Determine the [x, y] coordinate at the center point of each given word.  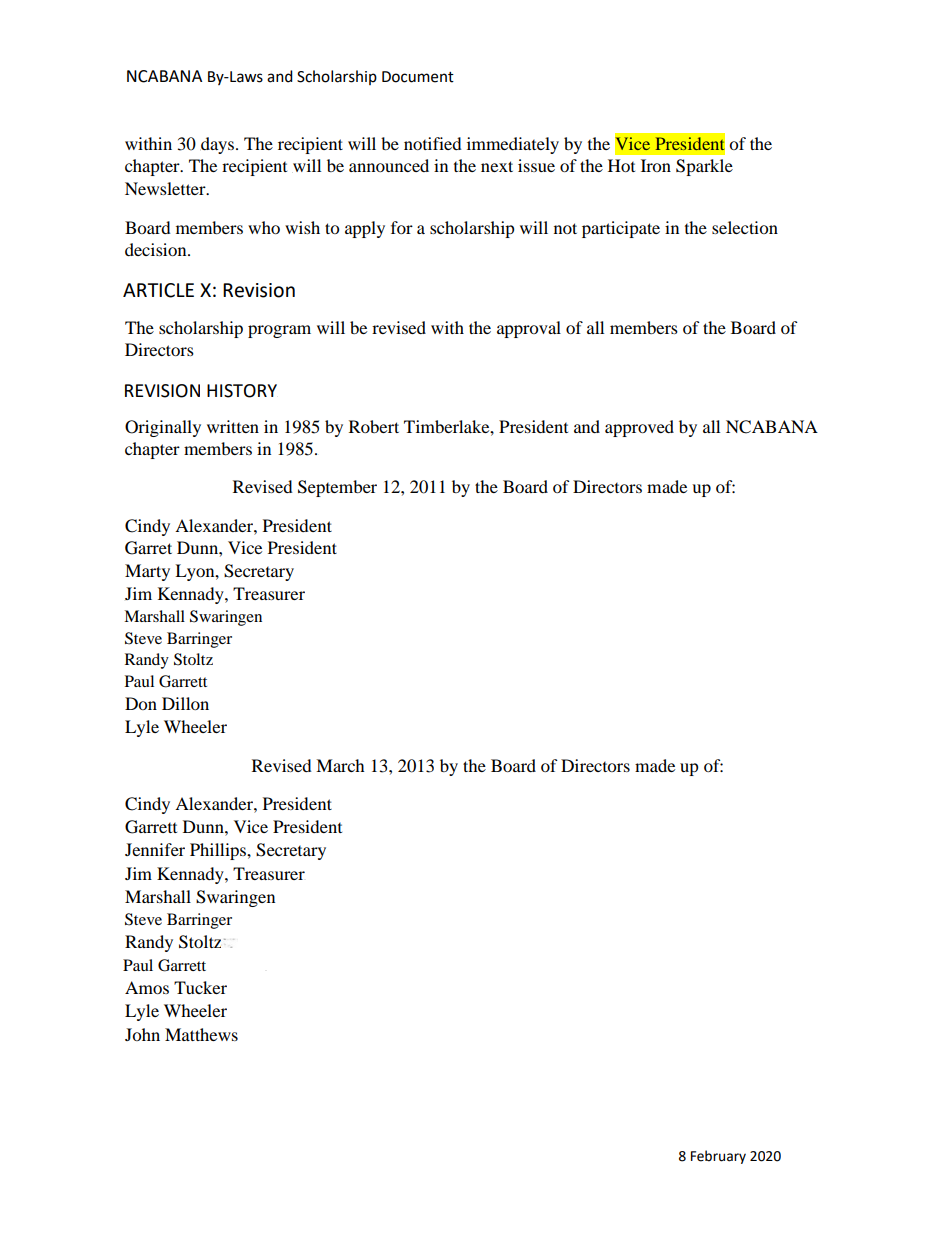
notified [433, 143]
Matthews [201, 1034]
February [718, 1157]
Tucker [200, 987]
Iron [656, 165]
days [219, 145]
